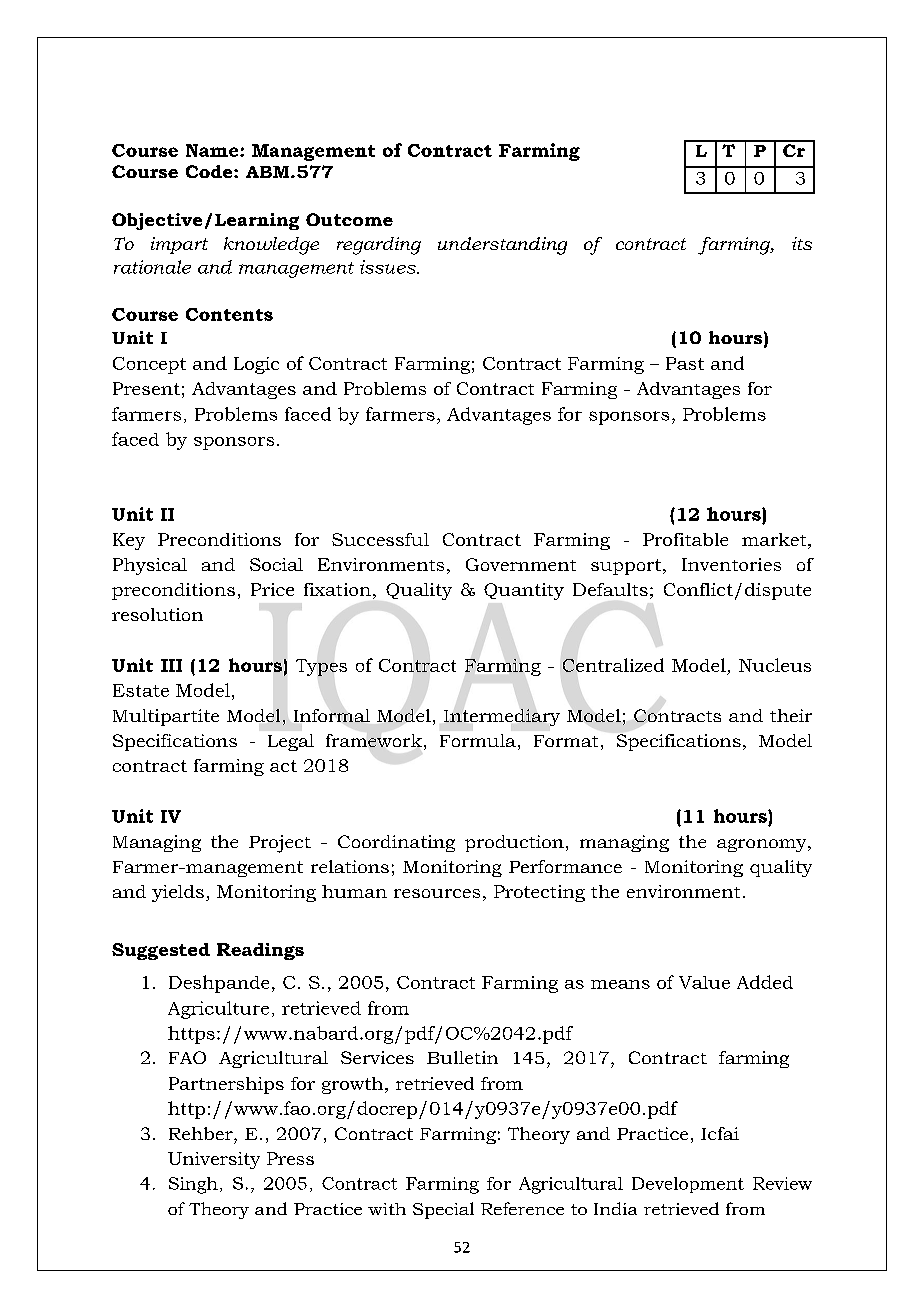 The width and height of the document is (924, 1308). I want to click on yields, so click(178, 893).
